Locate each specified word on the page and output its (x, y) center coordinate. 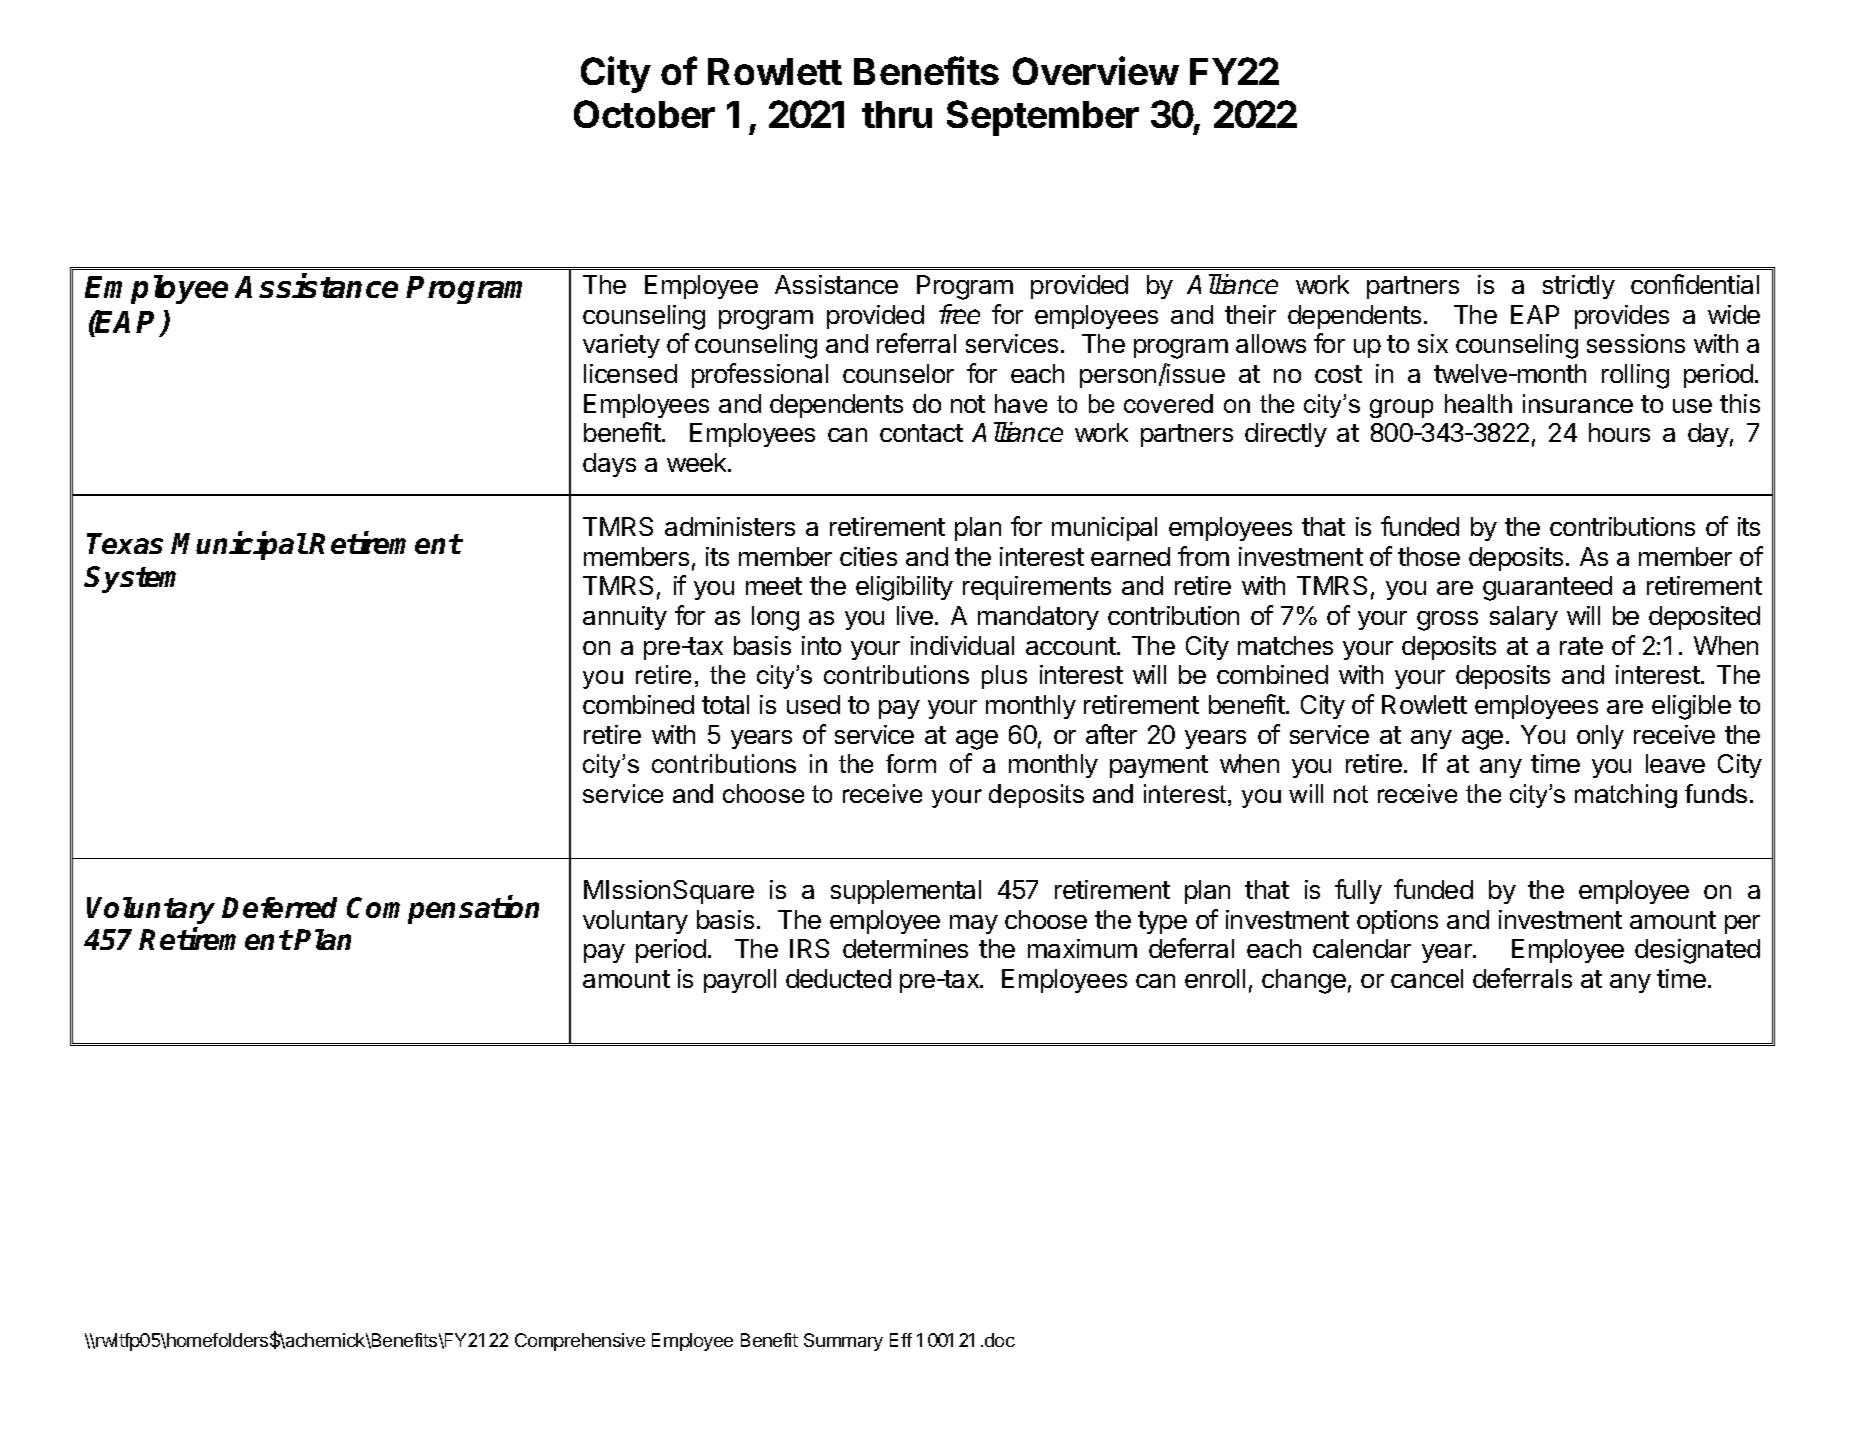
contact (921, 433)
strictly (1579, 287)
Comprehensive (580, 1342)
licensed (630, 373)
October (644, 114)
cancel (1427, 978)
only (1600, 737)
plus (1004, 677)
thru (897, 114)
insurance (1578, 403)
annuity (625, 618)
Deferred (279, 907)
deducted (838, 978)
